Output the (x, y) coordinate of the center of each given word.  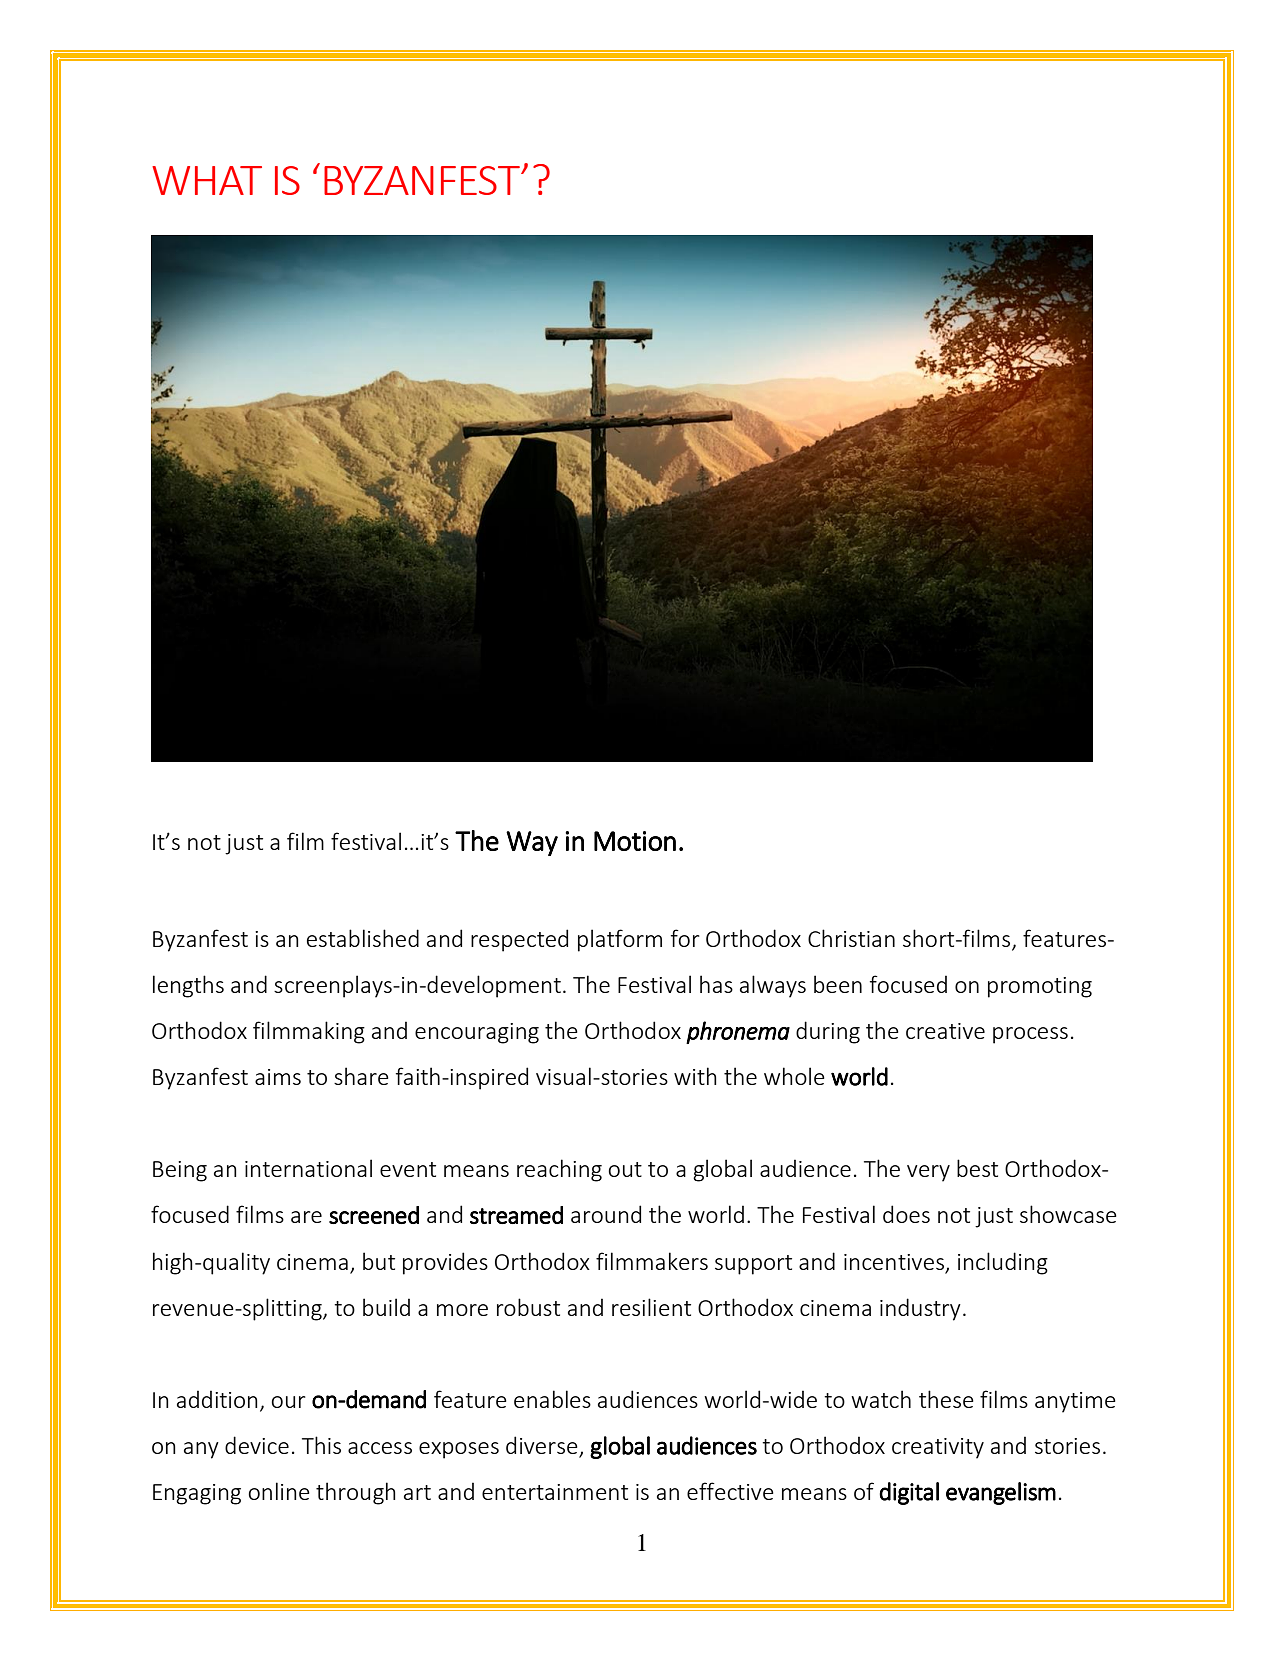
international (308, 1168)
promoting (1040, 987)
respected (519, 940)
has (716, 984)
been (838, 984)
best (977, 1168)
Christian (851, 938)
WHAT (207, 180)
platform (620, 940)
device (257, 1445)
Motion (635, 841)
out (625, 1169)
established (363, 938)
